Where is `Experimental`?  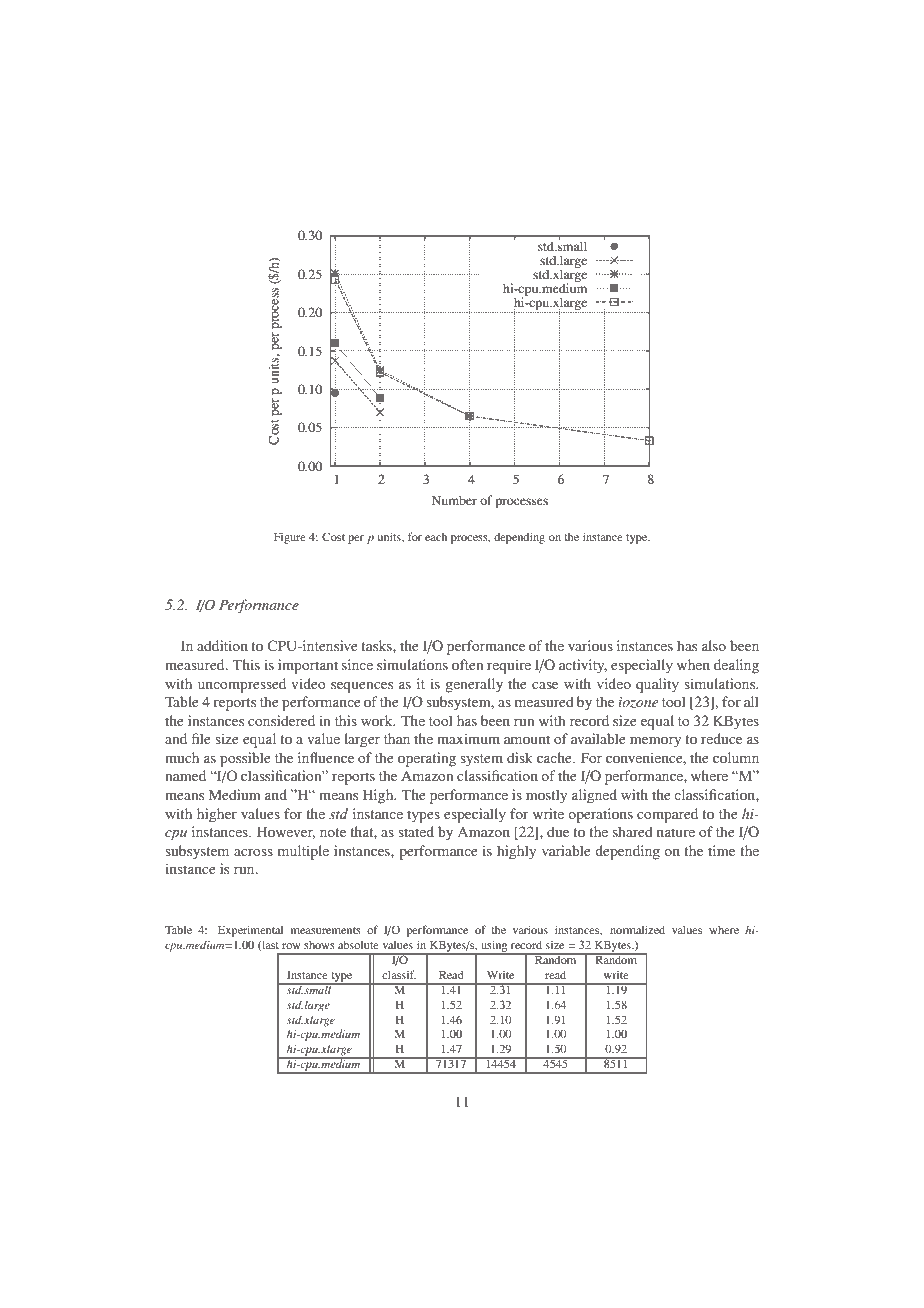 Experimental is located at coordinates (250, 931).
